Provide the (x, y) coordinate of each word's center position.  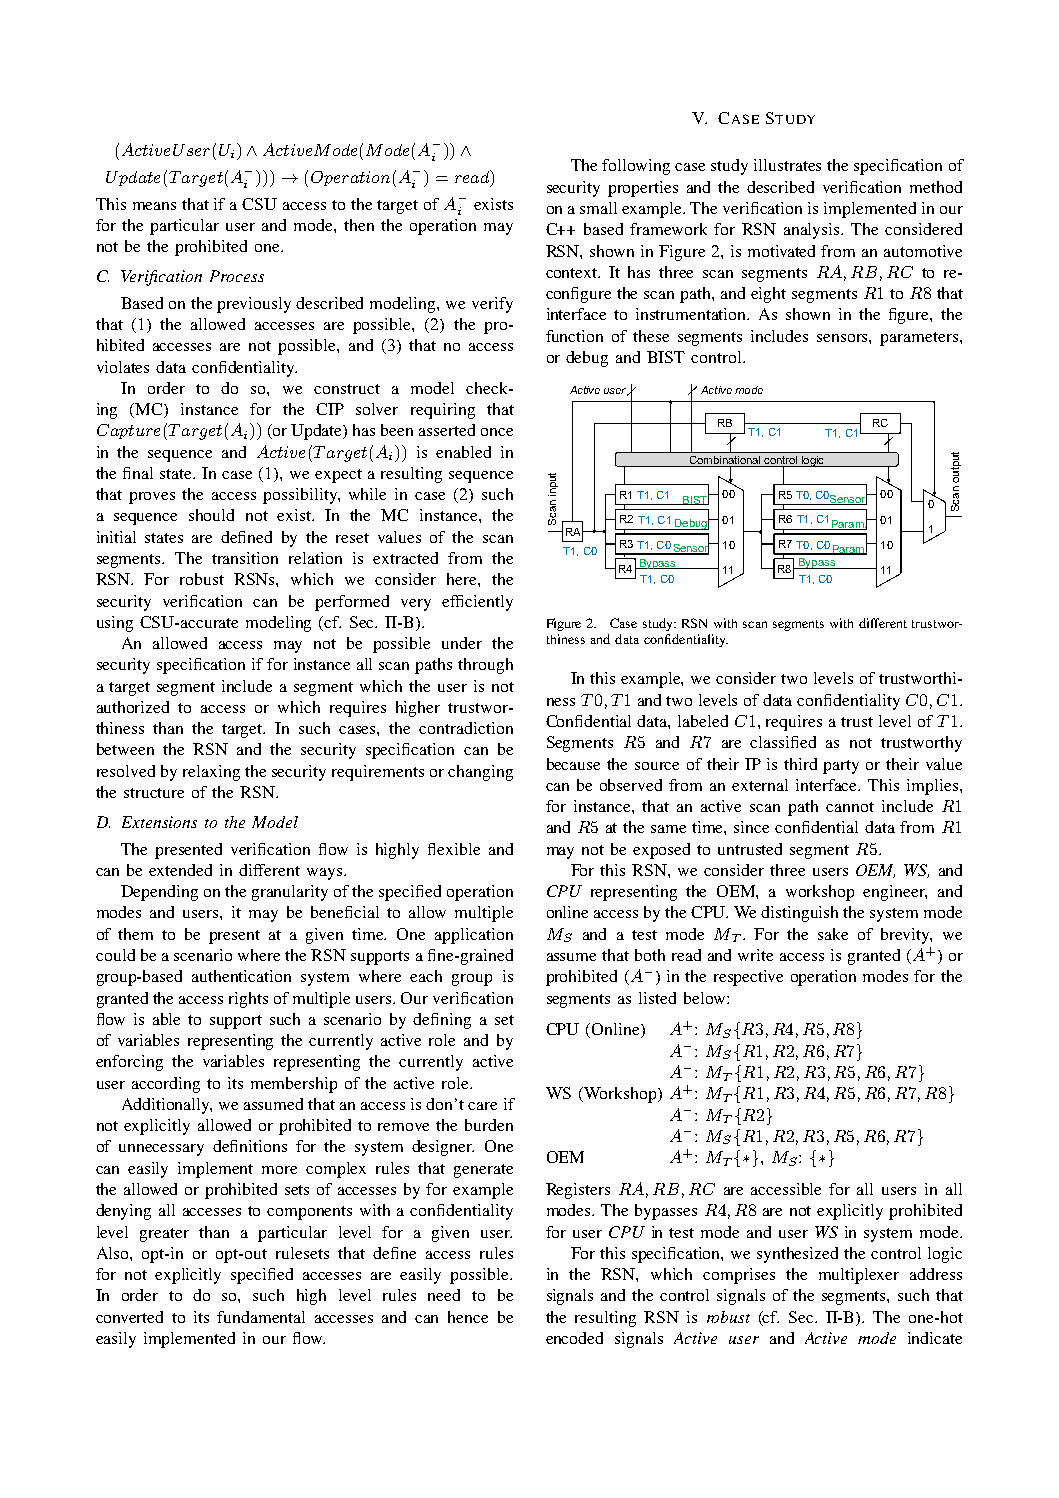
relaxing (211, 773)
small (598, 208)
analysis (813, 231)
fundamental (261, 1317)
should (211, 515)
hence (468, 1317)
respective (748, 978)
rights (248, 1000)
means (154, 206)
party (841, 767)
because (573, 764)
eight (768, 295)
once (497, 432)
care (482, 1106)
